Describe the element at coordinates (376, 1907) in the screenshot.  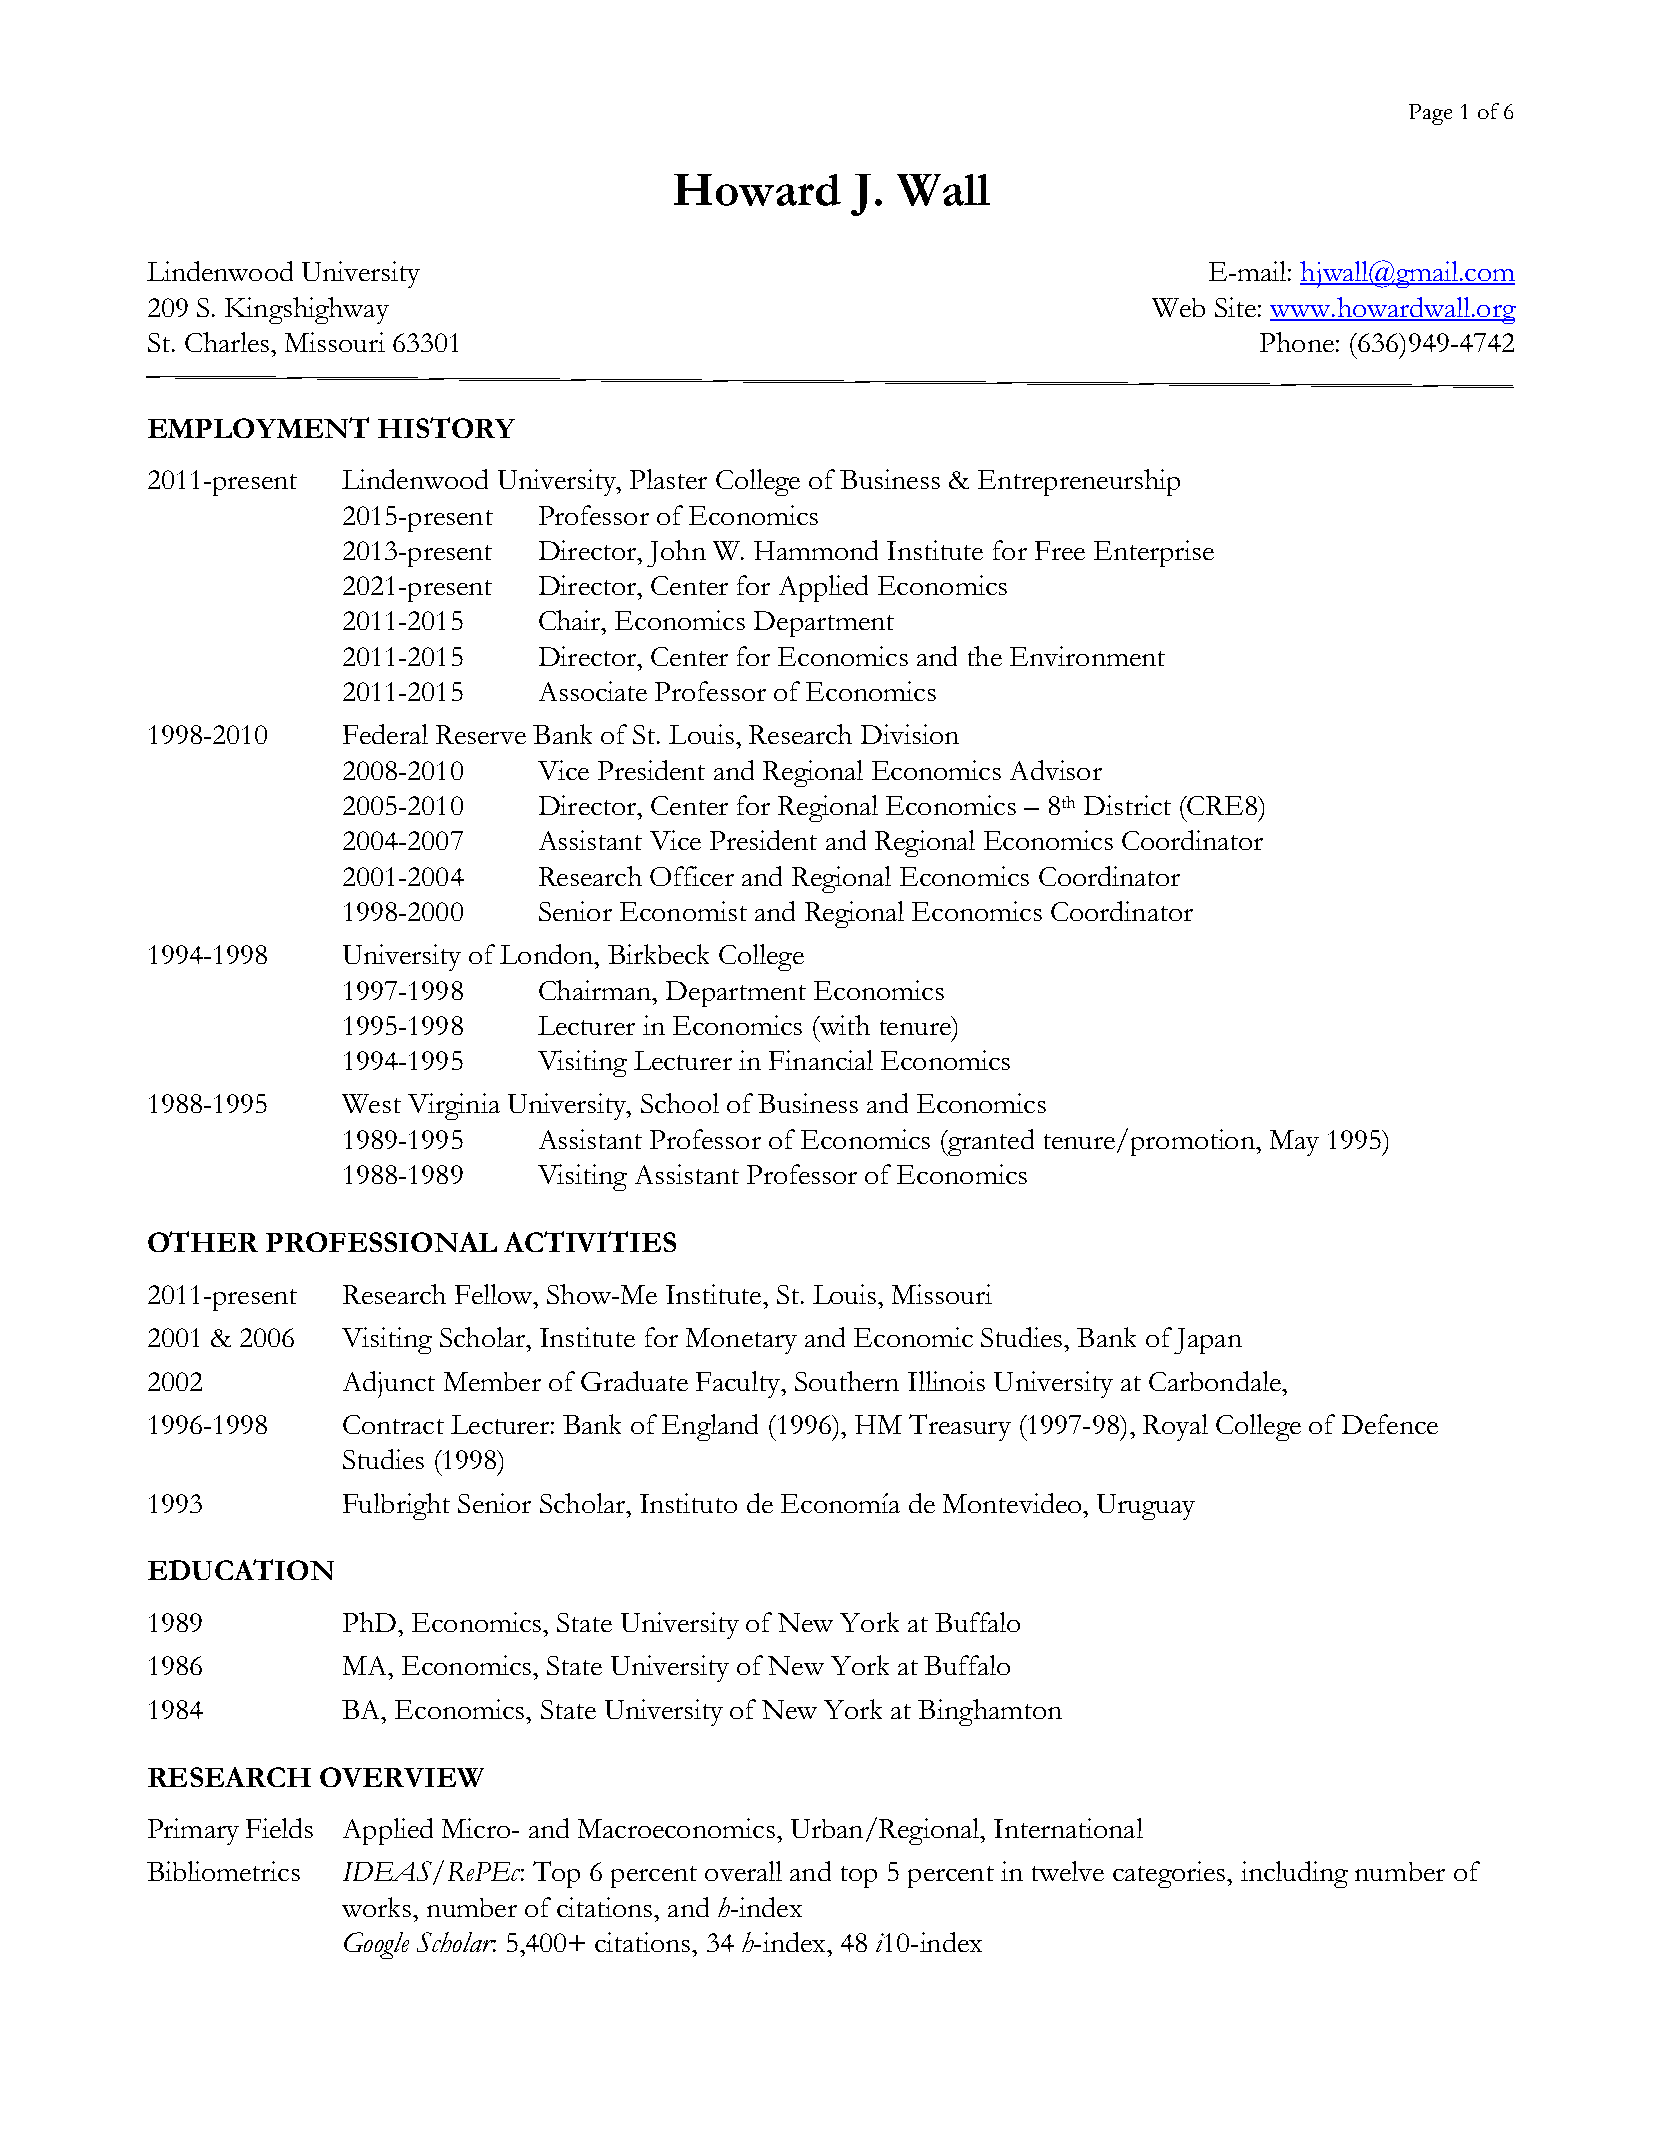
I see `works` at that location.
